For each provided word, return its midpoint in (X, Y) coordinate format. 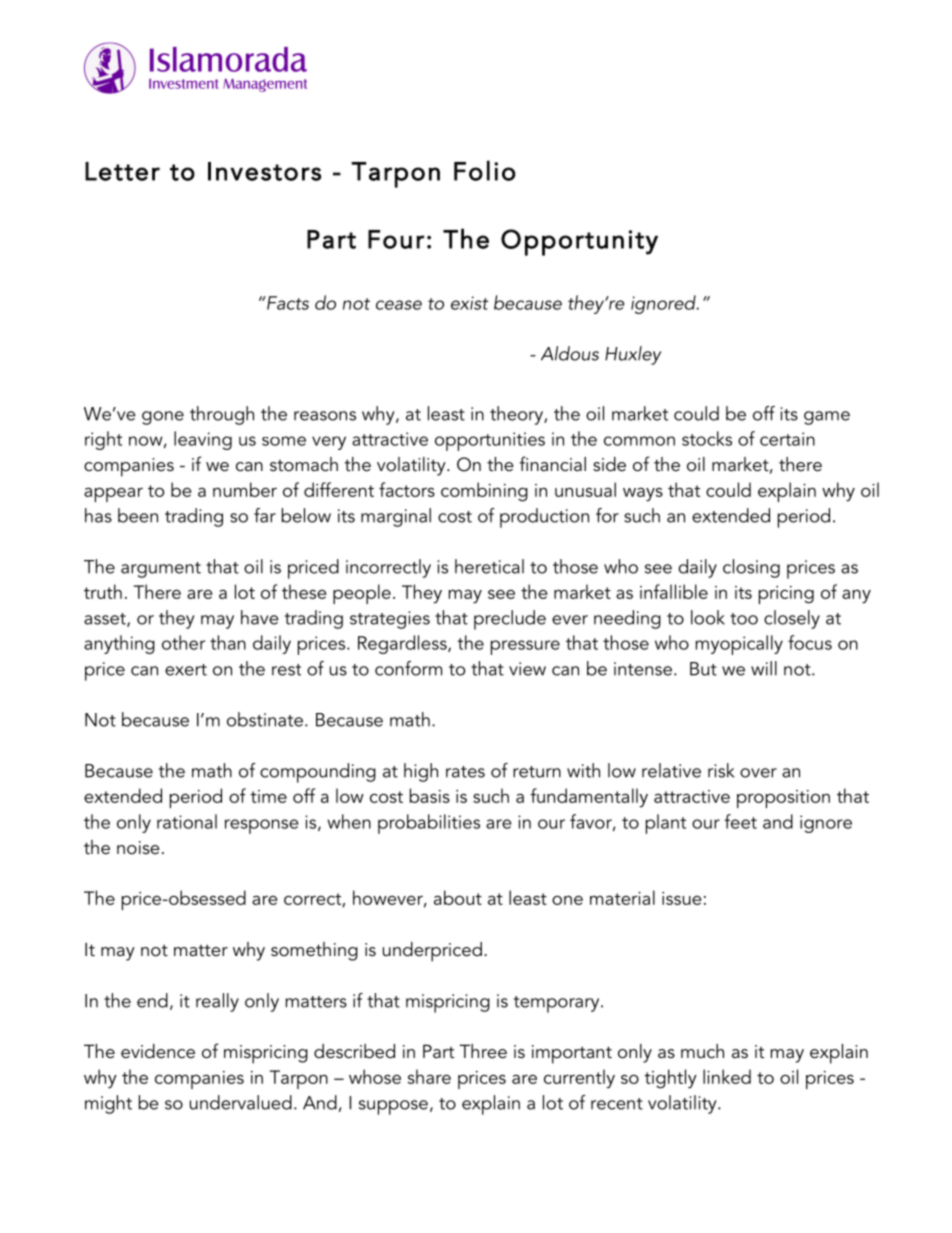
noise (138, 847)
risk (721, 770)
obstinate (265, 719)
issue (681, 898)
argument (161, 570)
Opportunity (579, 242)
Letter (122, 171)
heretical (489, 566)
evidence (158, 1051)
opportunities (490, 441)
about (458, 897)
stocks (707, 438)
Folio (485, 170)
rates (465, 772)
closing (751, 568)
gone (163, 418)
